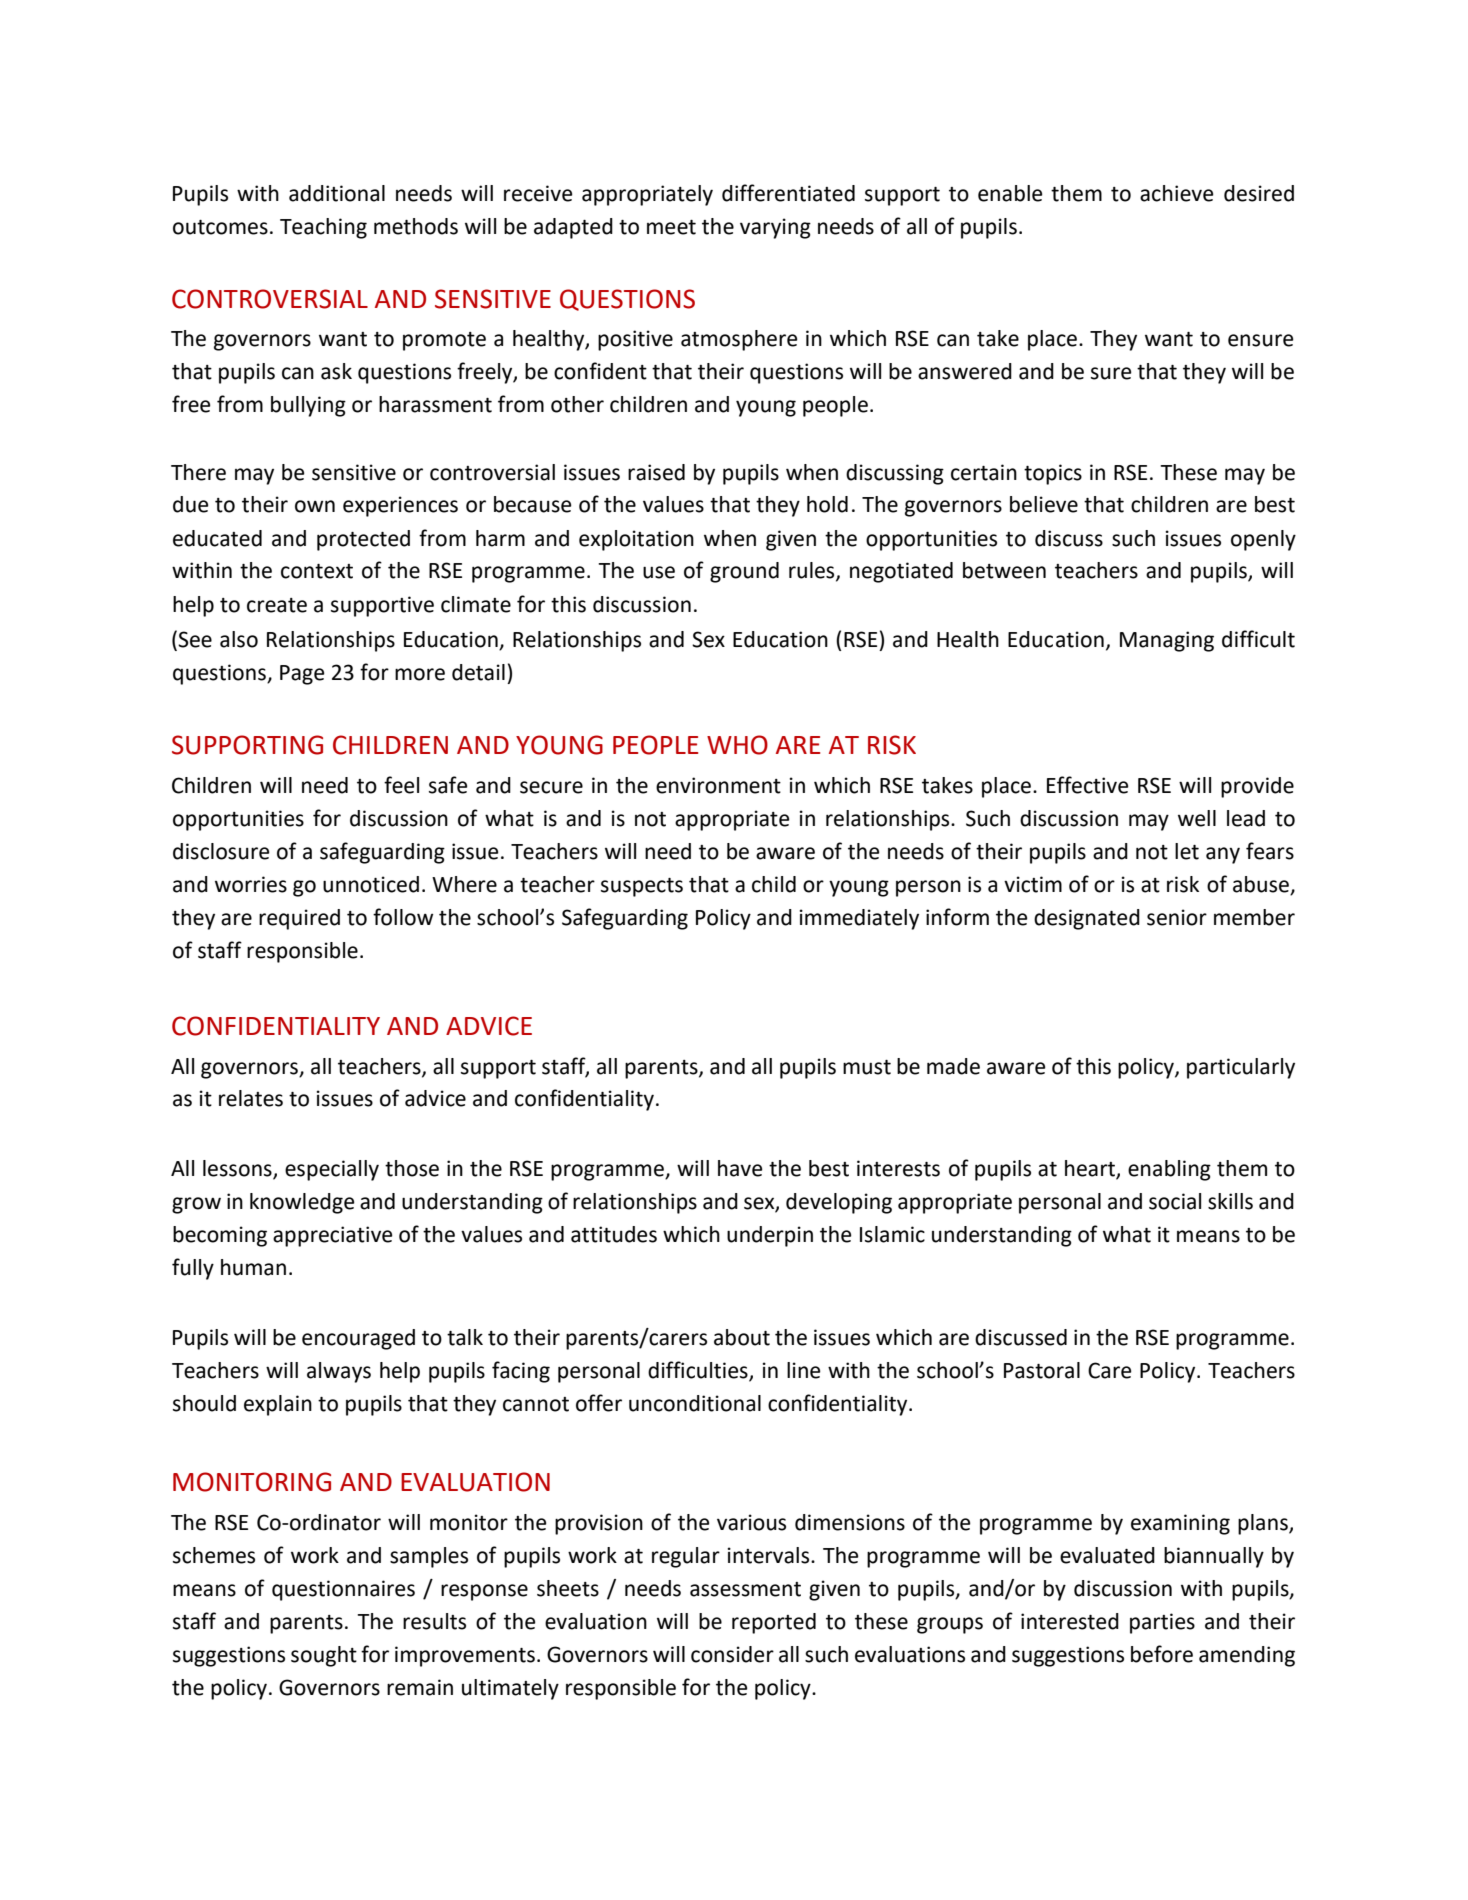  Describe the element at coordinates (744, 572) in the screenshot. I see `ground` at that location.
